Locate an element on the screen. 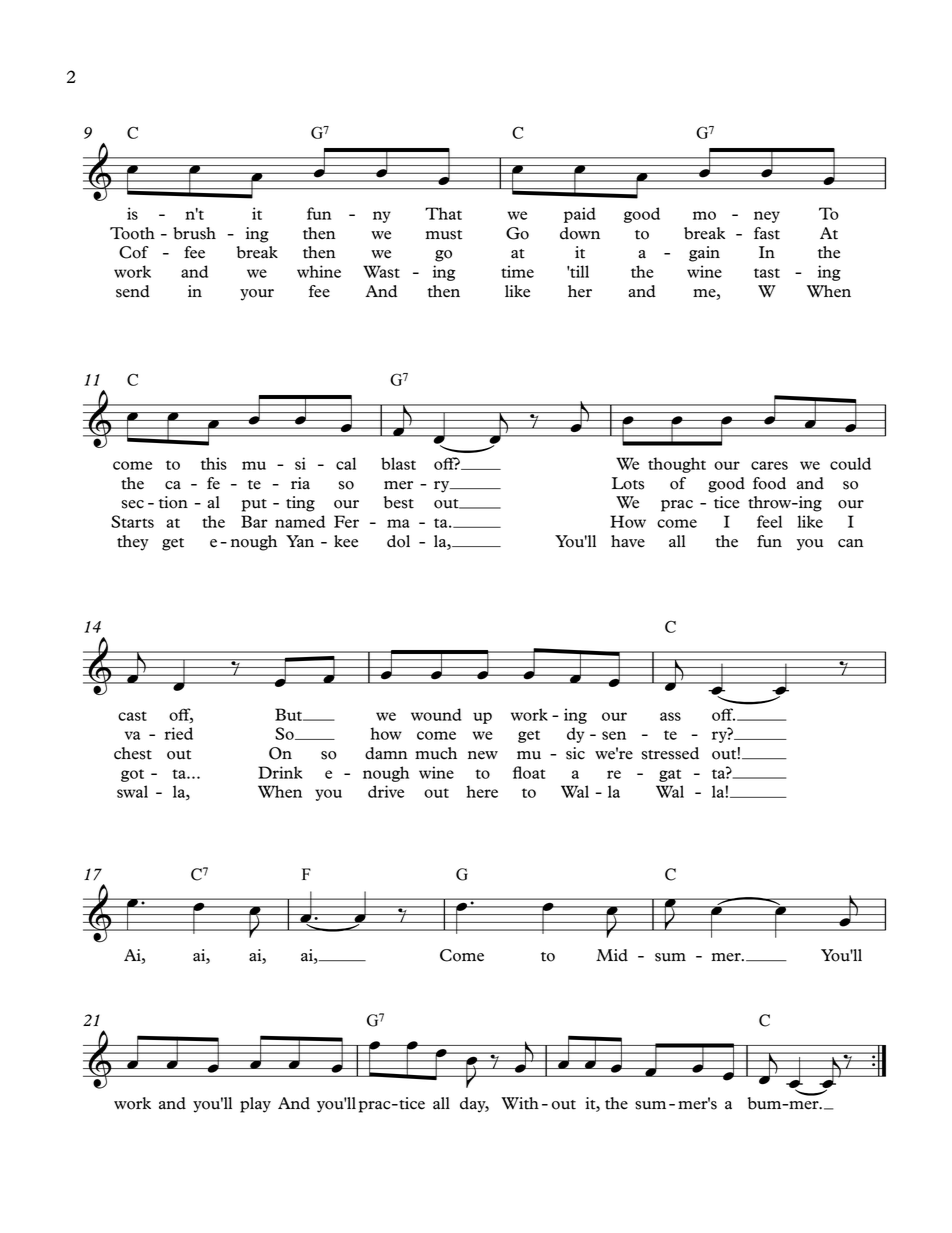 The width and height of the screenshot is (952, 1233). must is located at coordinates (444, 235).
